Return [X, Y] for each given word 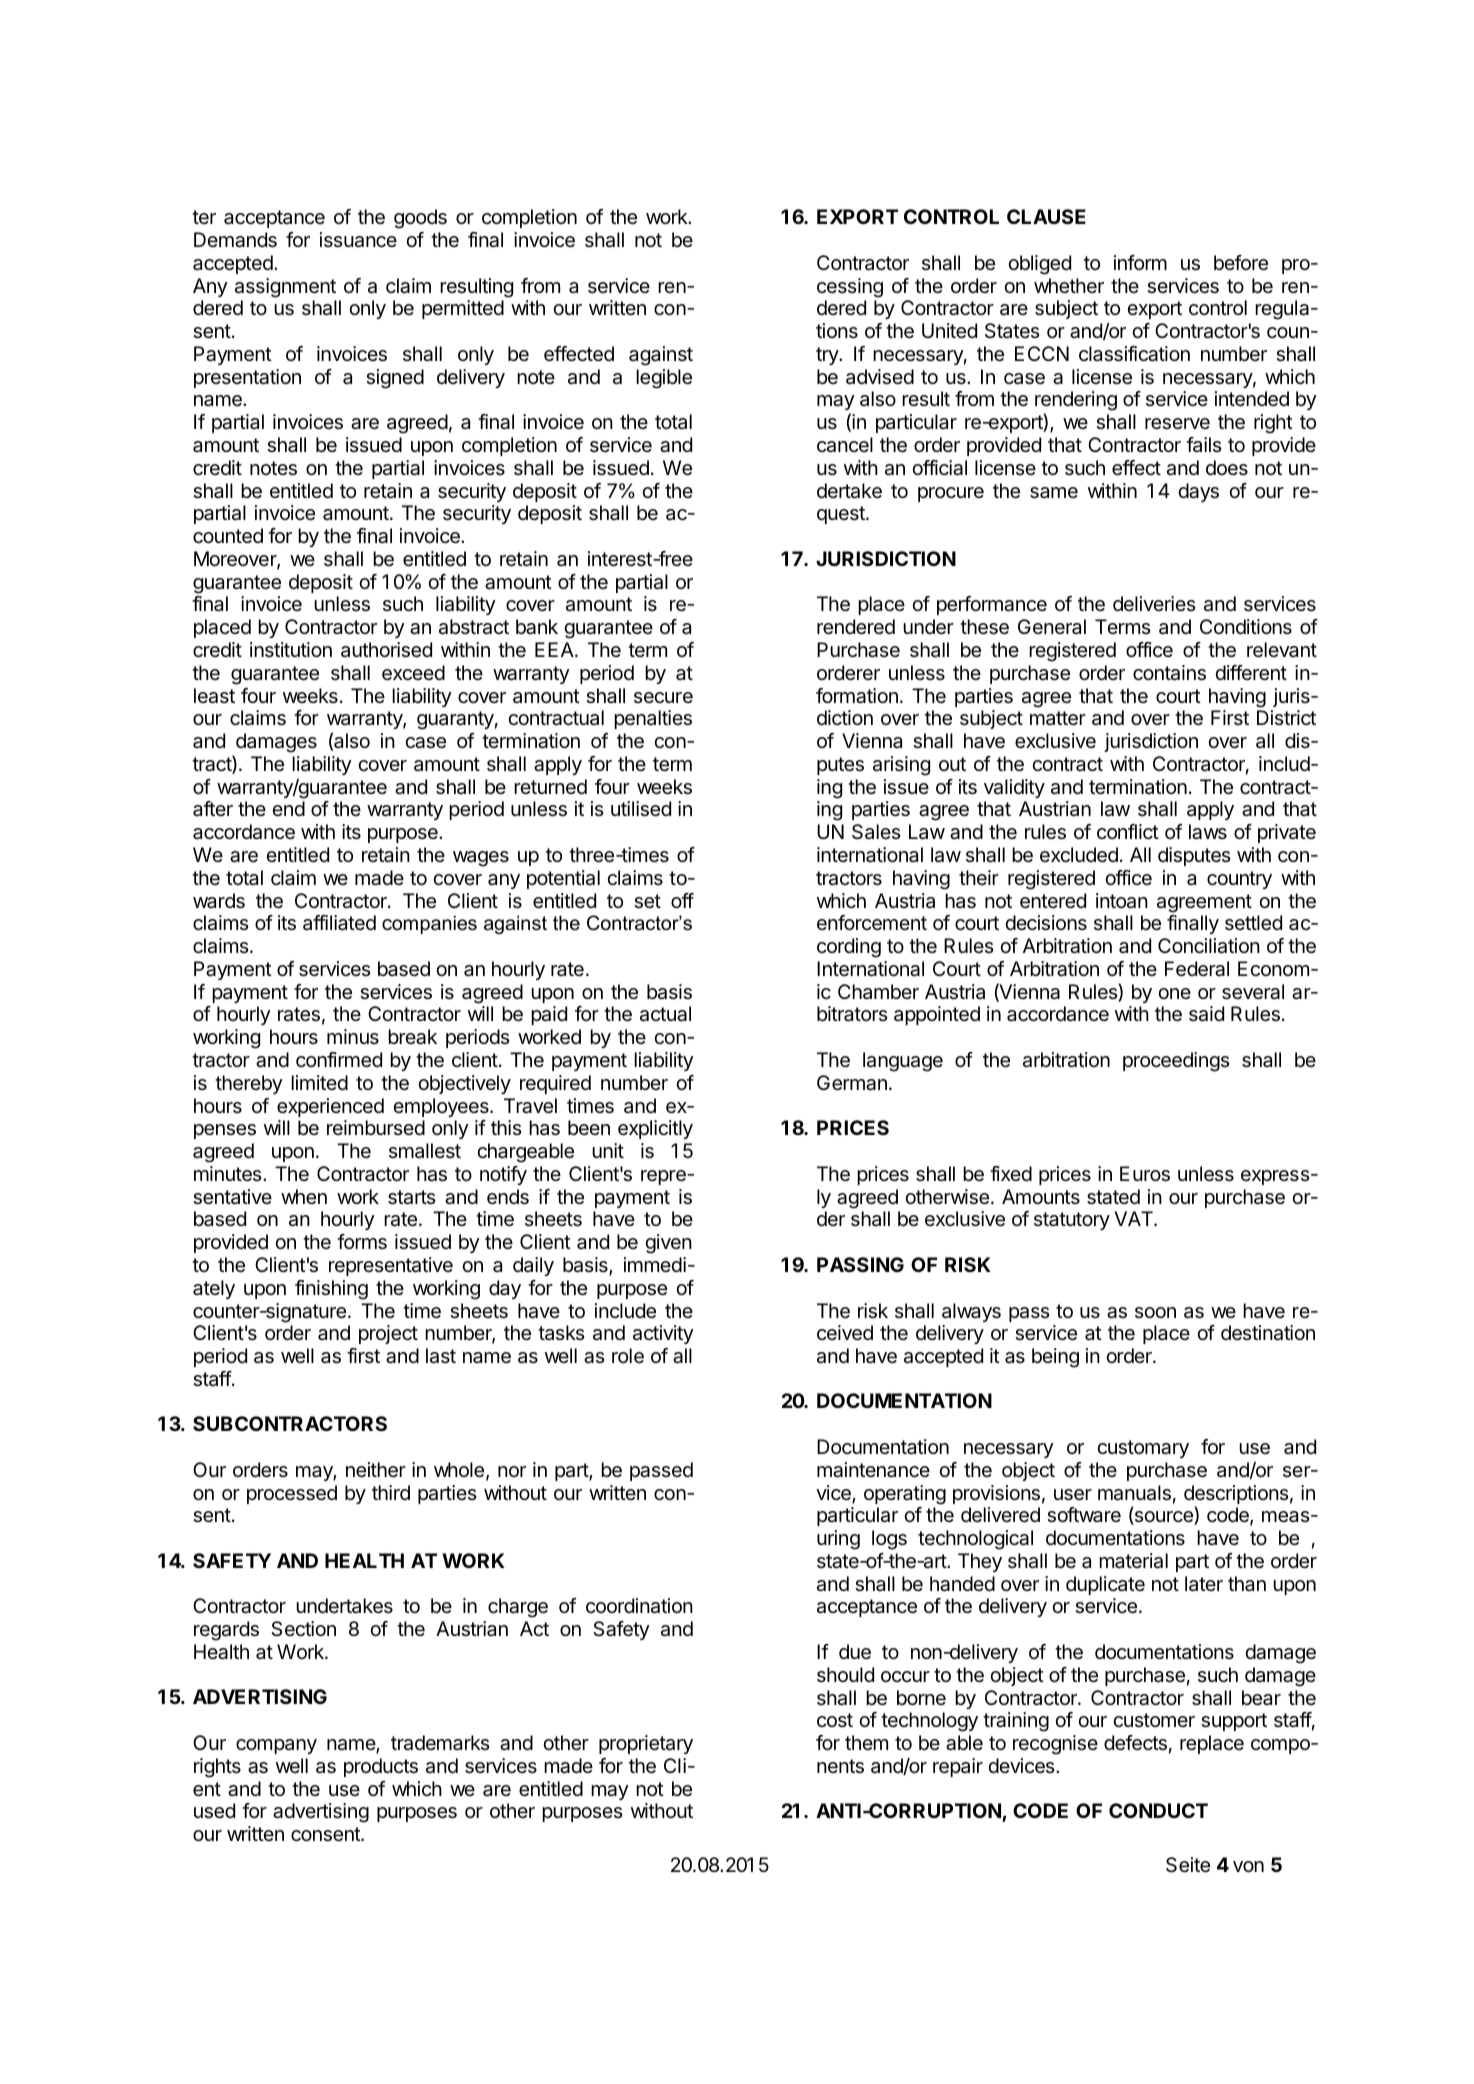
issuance [358, 240]
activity [663, 1334]
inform [1140, 262]
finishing [331, 1290]
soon [1155, 1312]
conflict [1128, 831]
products [381, 1767]
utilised [641, 809]
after [213, 809]
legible [664, 379]
